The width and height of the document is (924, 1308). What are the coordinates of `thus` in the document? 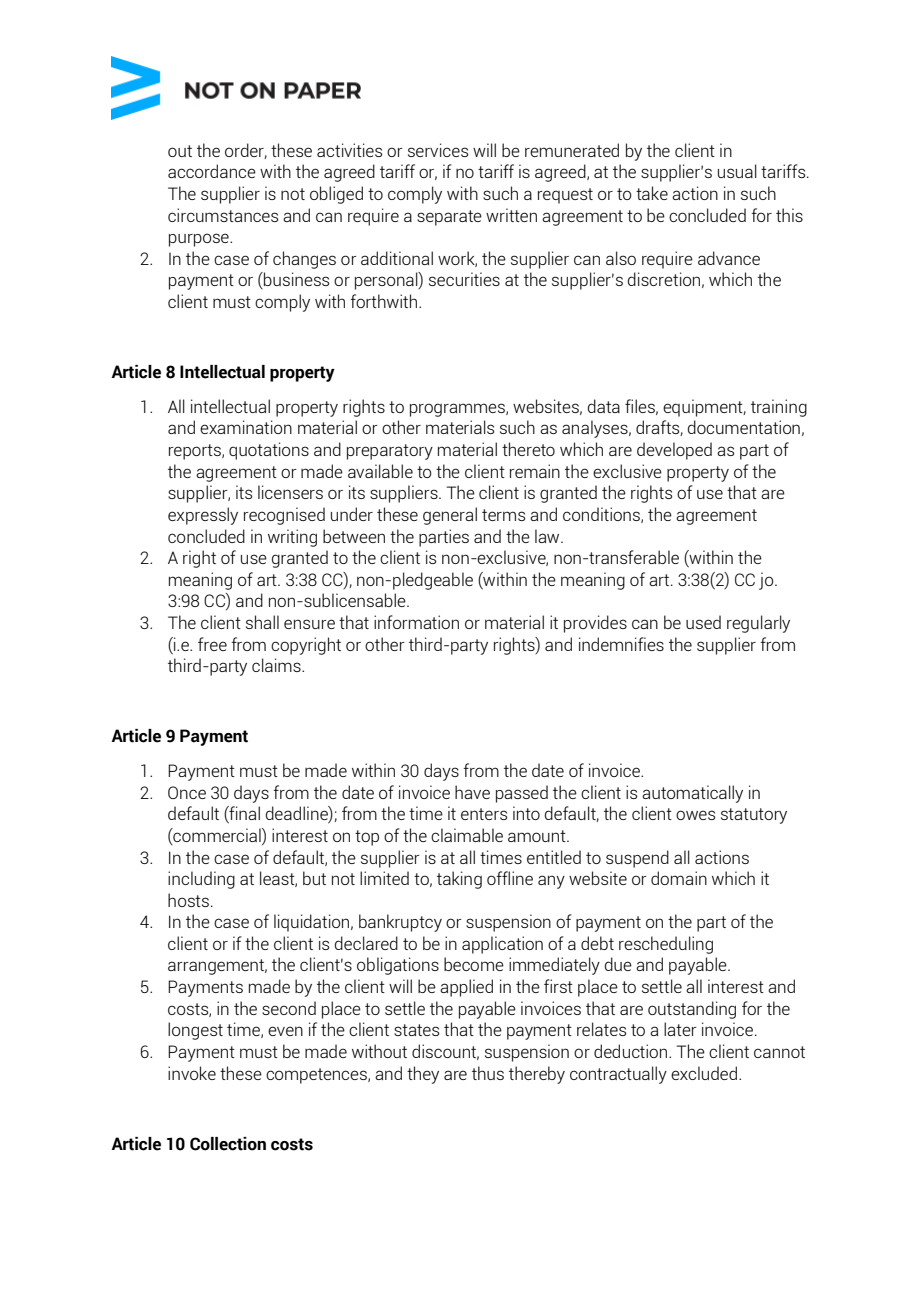 It's located at (488, 1073).
